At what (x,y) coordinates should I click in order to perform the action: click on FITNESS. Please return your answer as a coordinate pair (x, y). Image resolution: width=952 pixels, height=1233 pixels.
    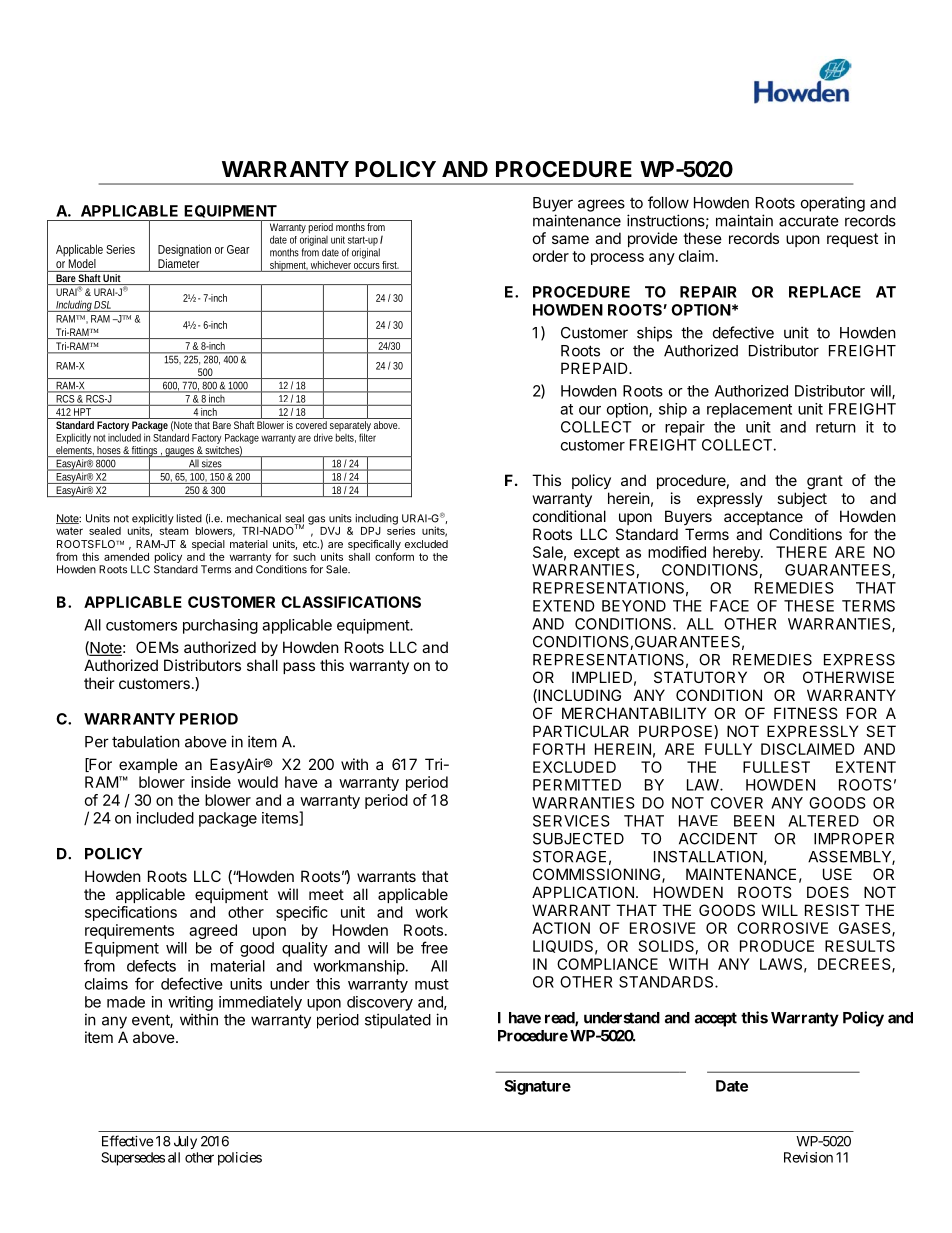
    Looking at the image, I should click on (806, 713).
